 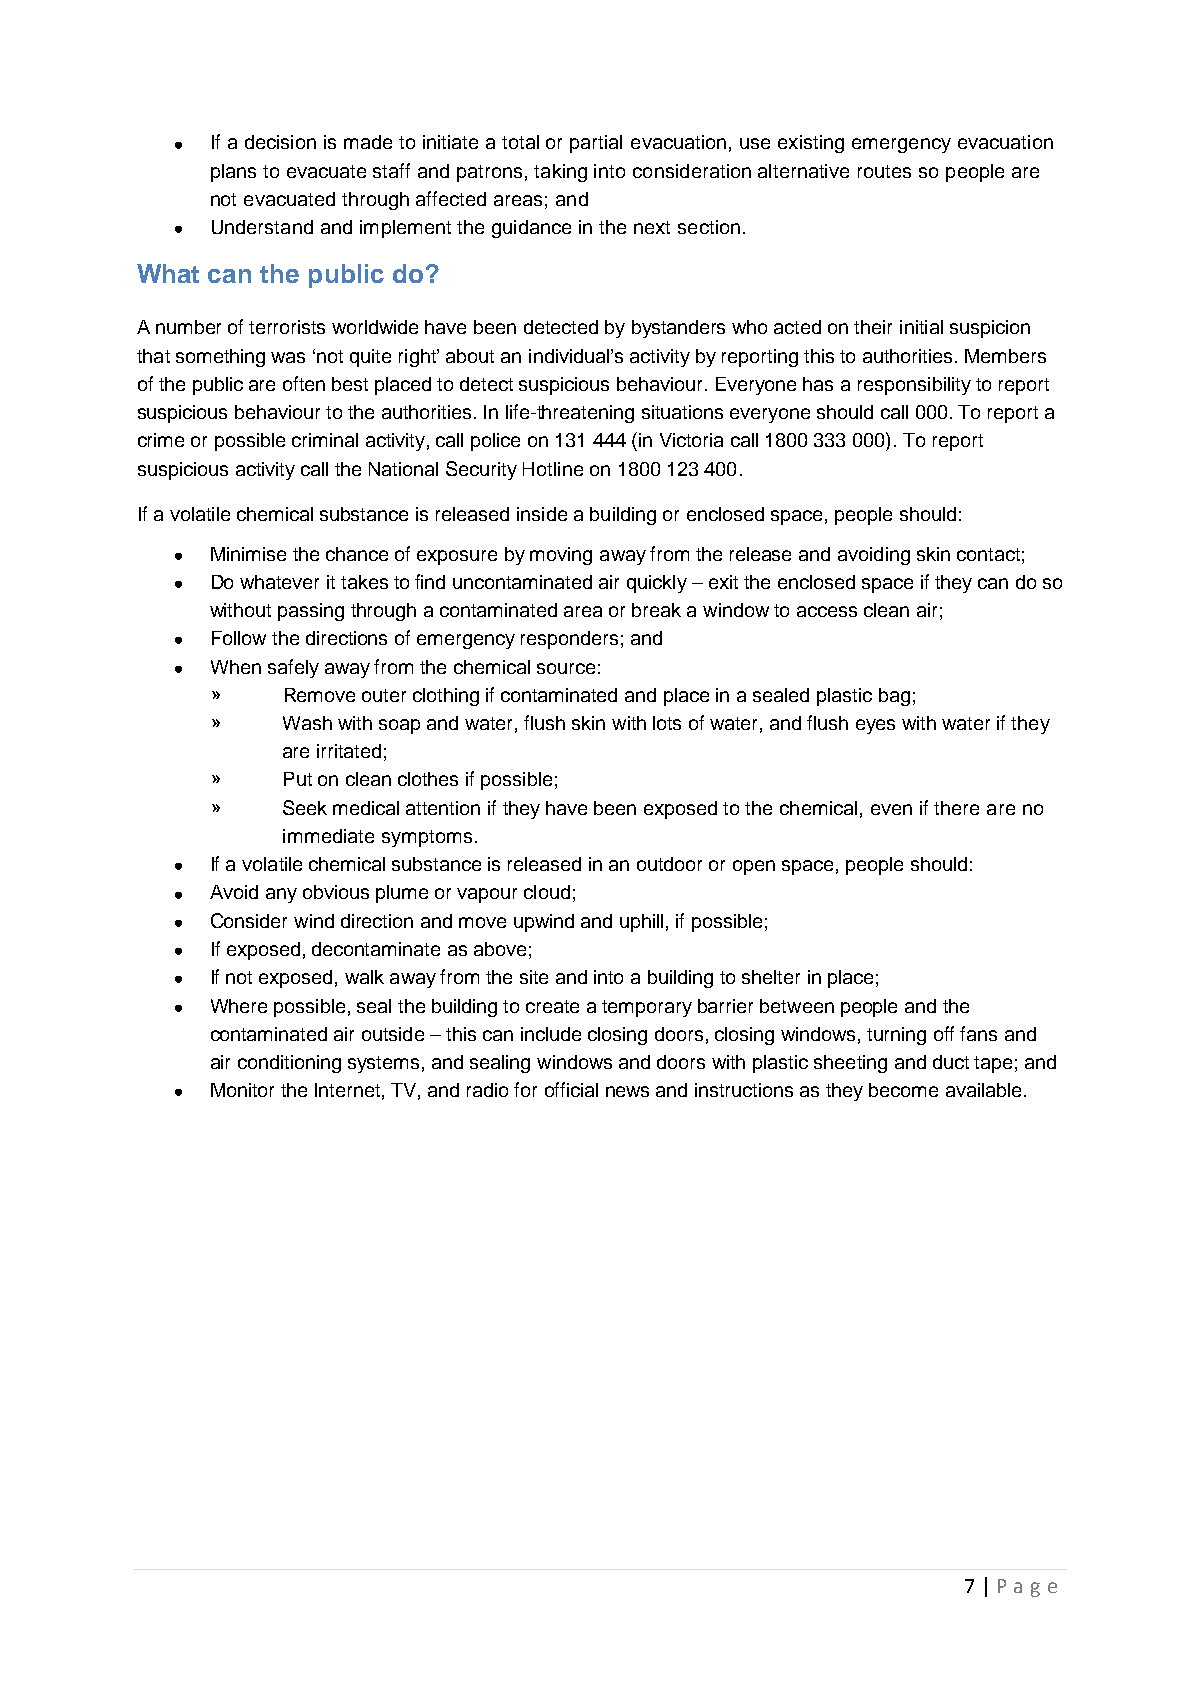 What do you see at coordinates (571, 1089) in the screenshot?
I see `official` at bounding box center [571, 1089].
